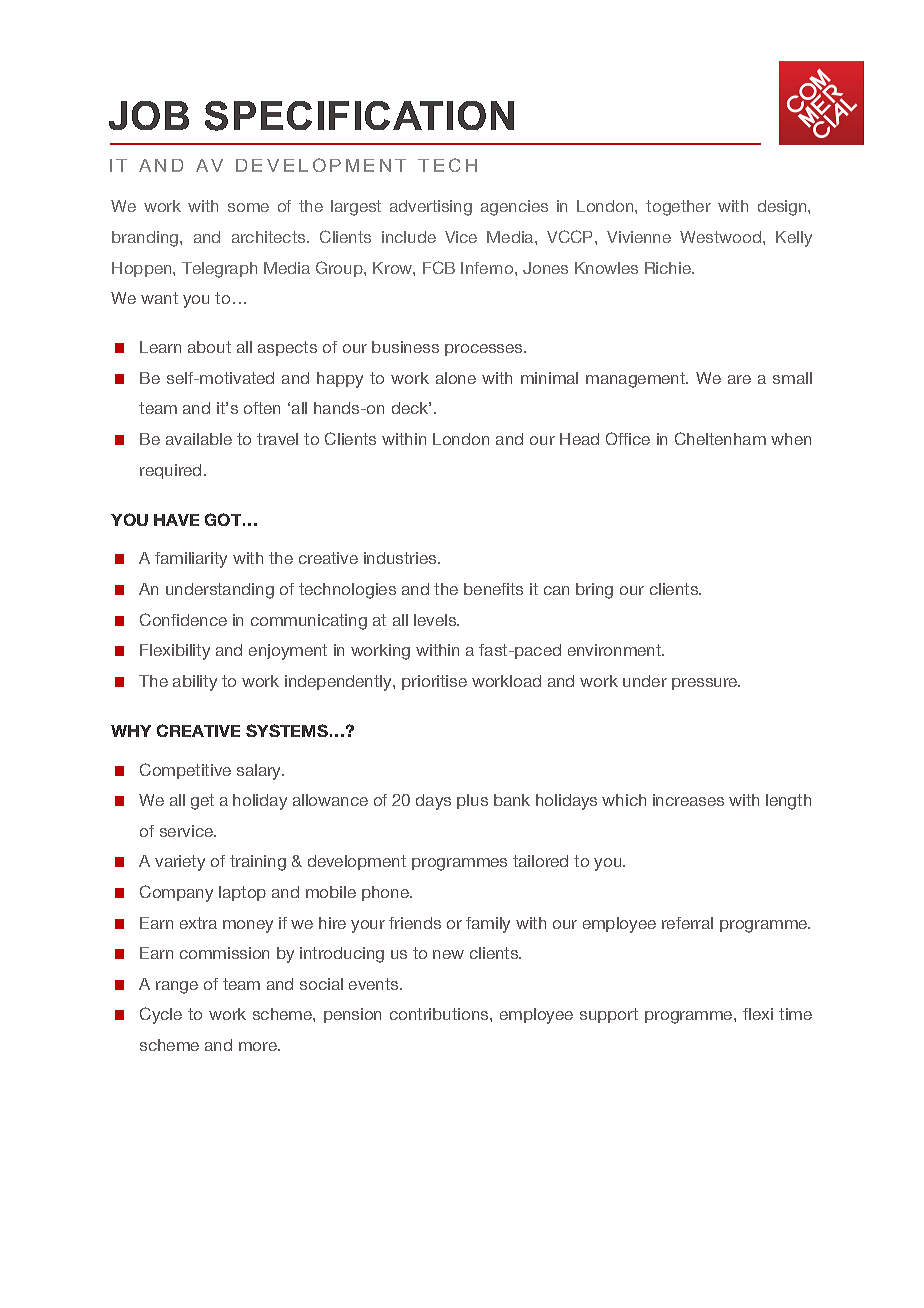  I want to click on Competitive, so click(185, 771).
